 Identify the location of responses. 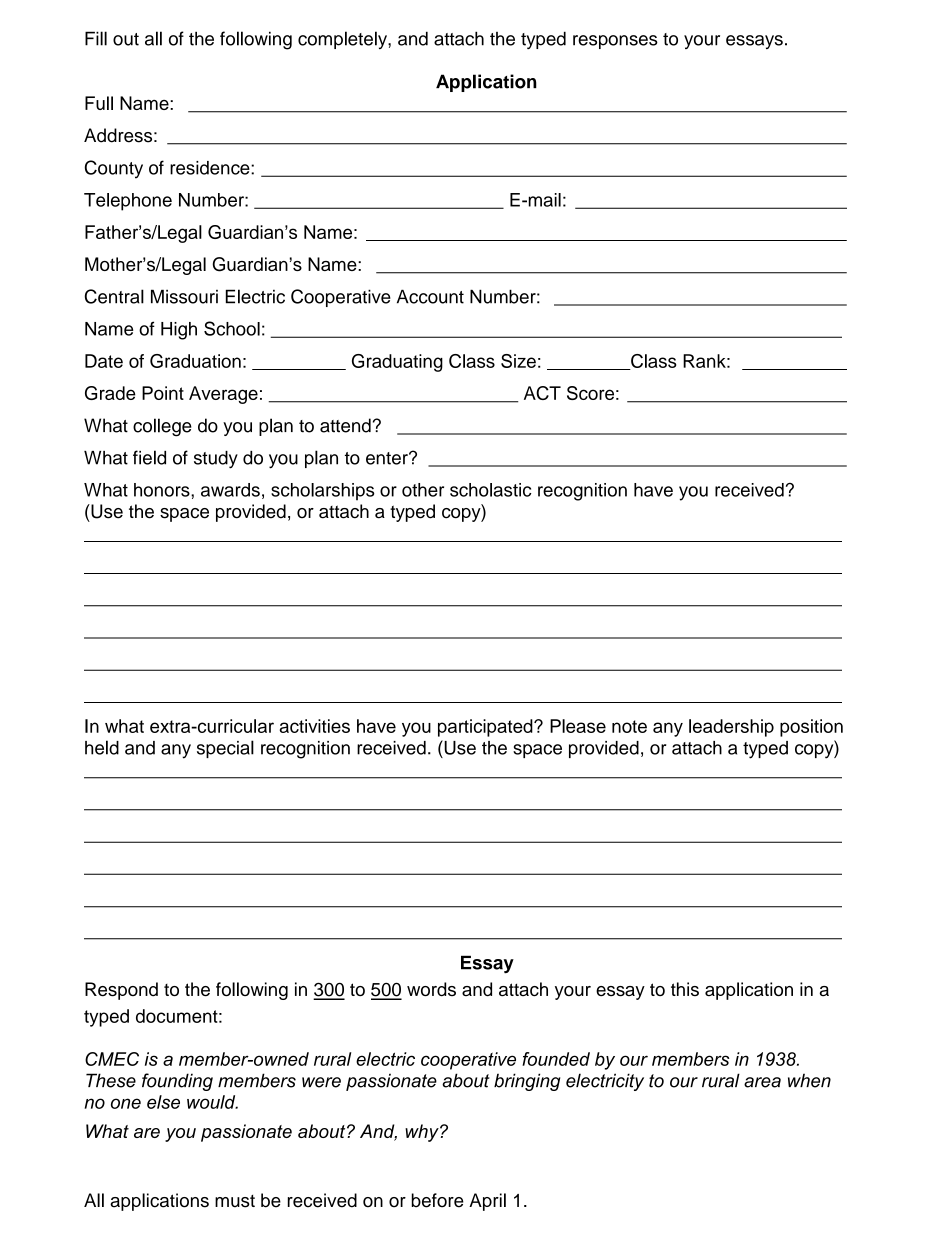
(615, 42).
